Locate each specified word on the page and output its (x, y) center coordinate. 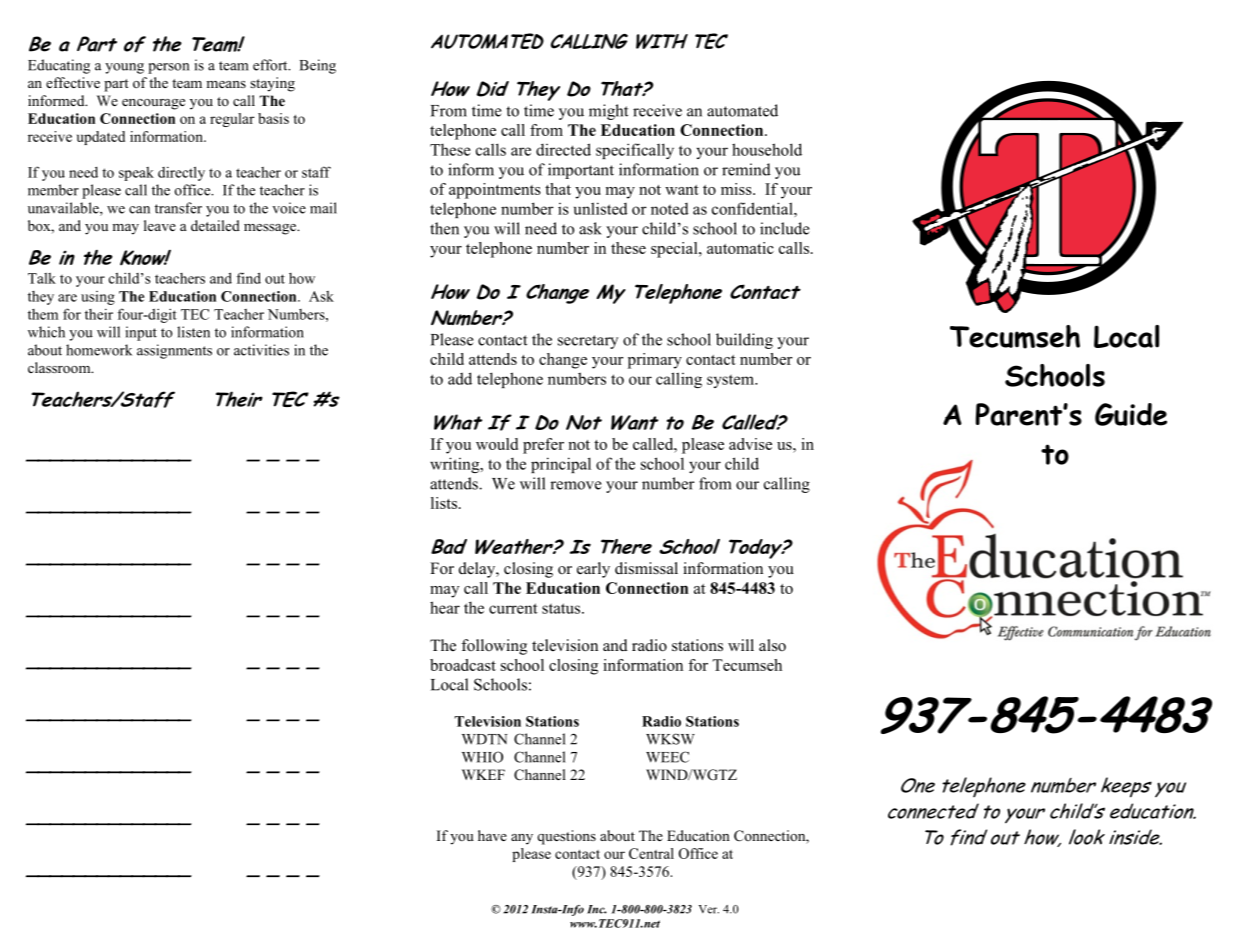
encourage (153, 104)
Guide (1131, 414)
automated (742, 110)
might (608, 112)
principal (561, 465)
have (492, 835)
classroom (60, 368)
